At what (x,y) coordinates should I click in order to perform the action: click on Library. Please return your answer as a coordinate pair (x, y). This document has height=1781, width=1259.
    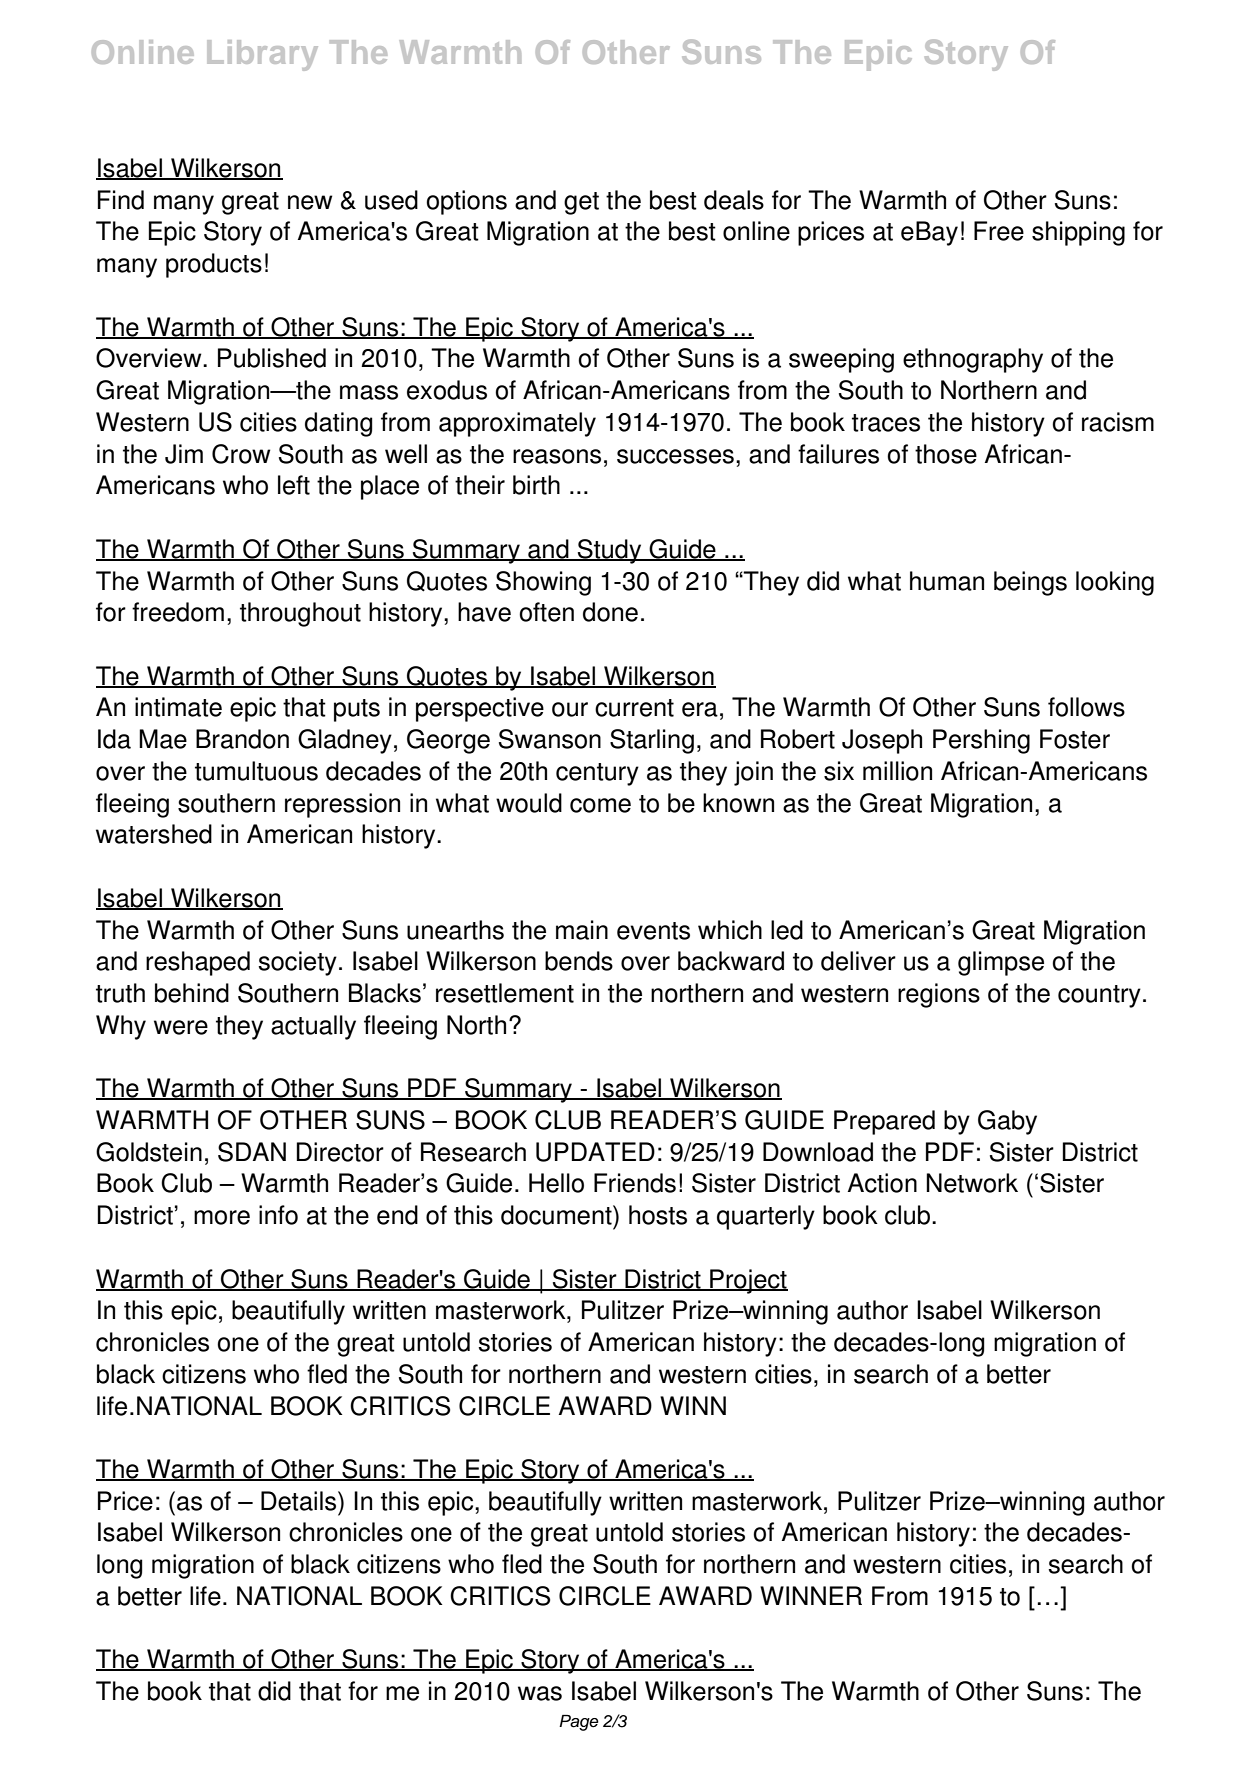
    Looking at the image, I should click on (262, 55).
